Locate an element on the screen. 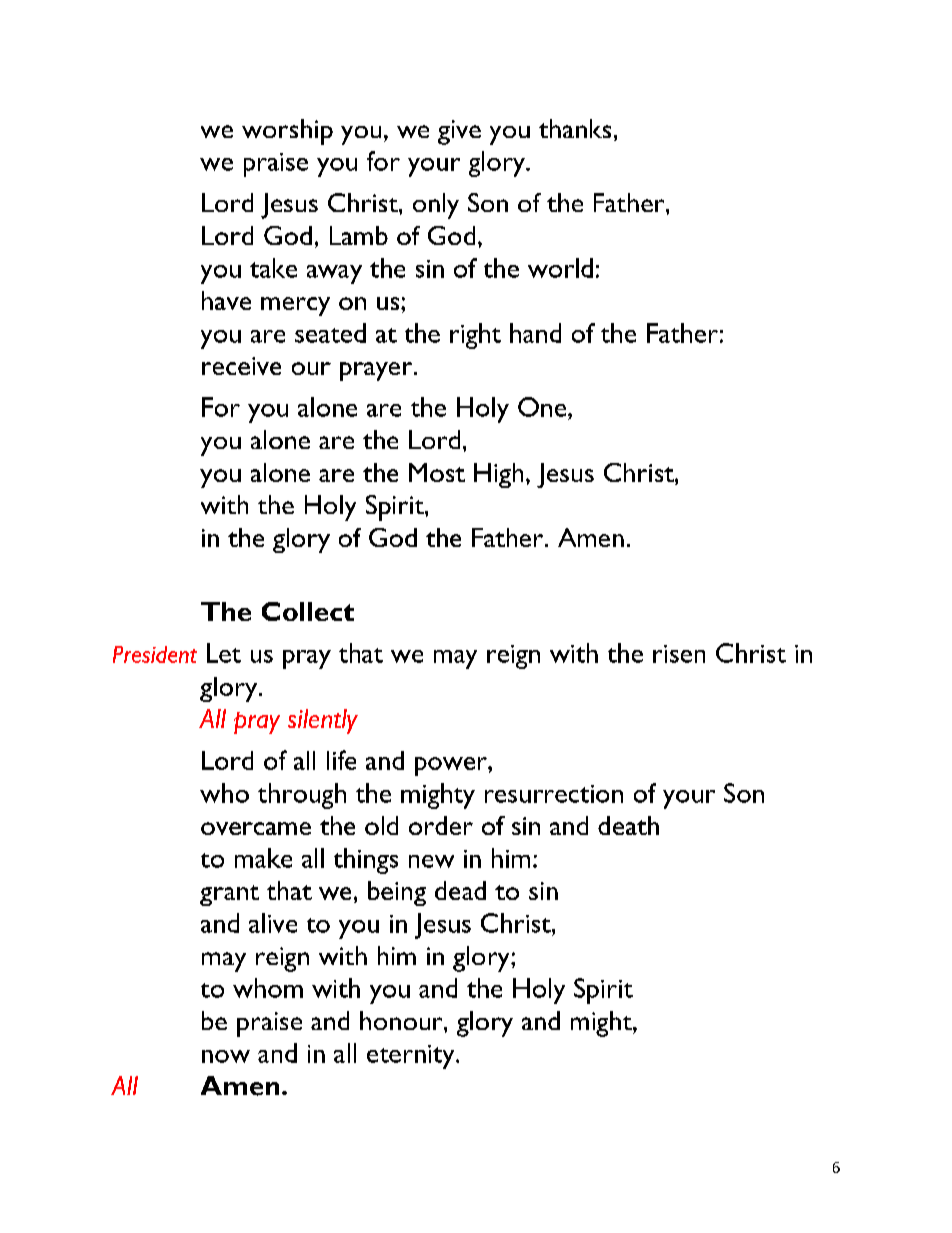  honour is located at coordinates (402, 1020).
